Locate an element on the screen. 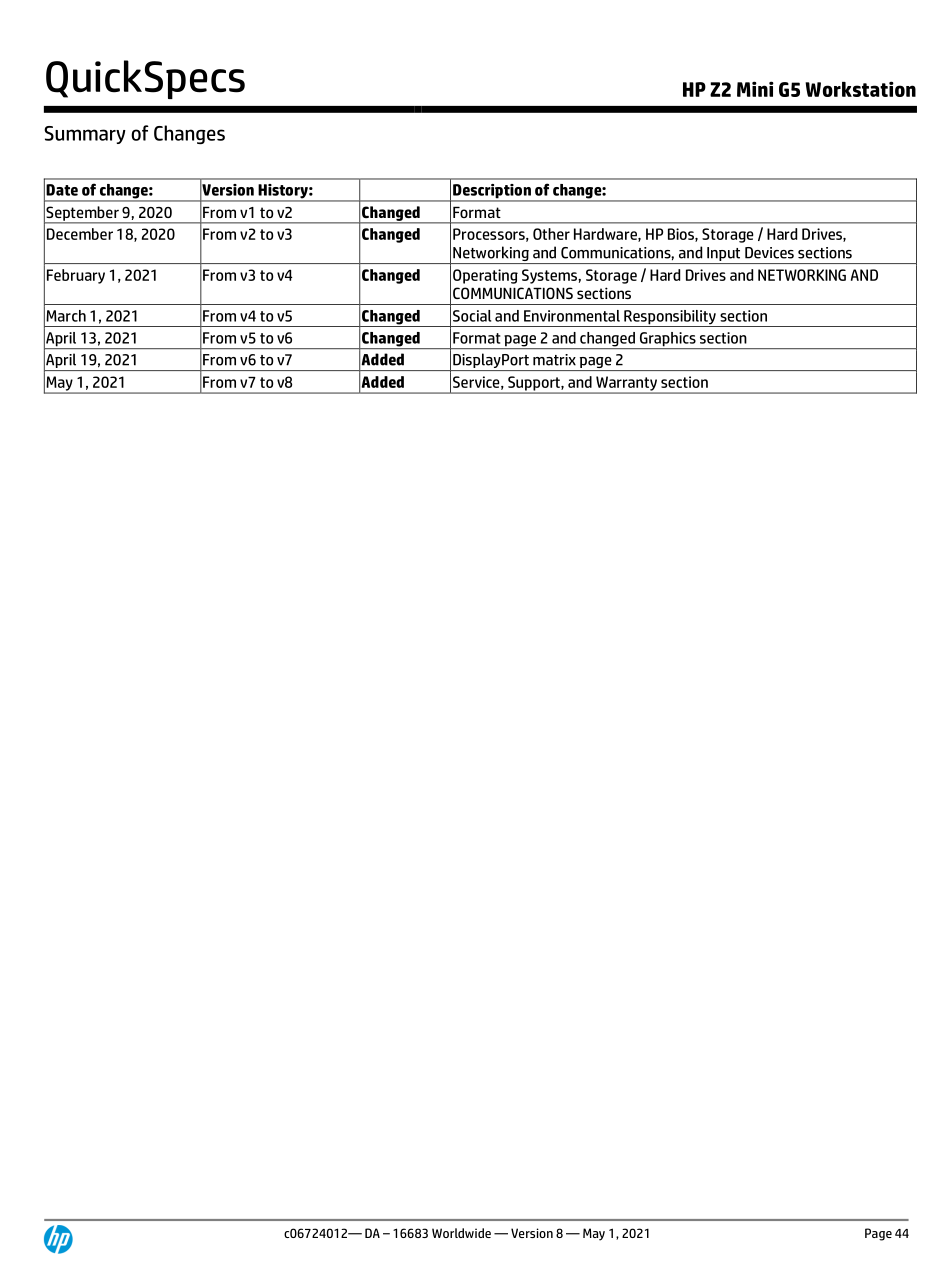 The height and width of the screenshot is (1270, 952). Warranty is located at coordinates (626, 384).
